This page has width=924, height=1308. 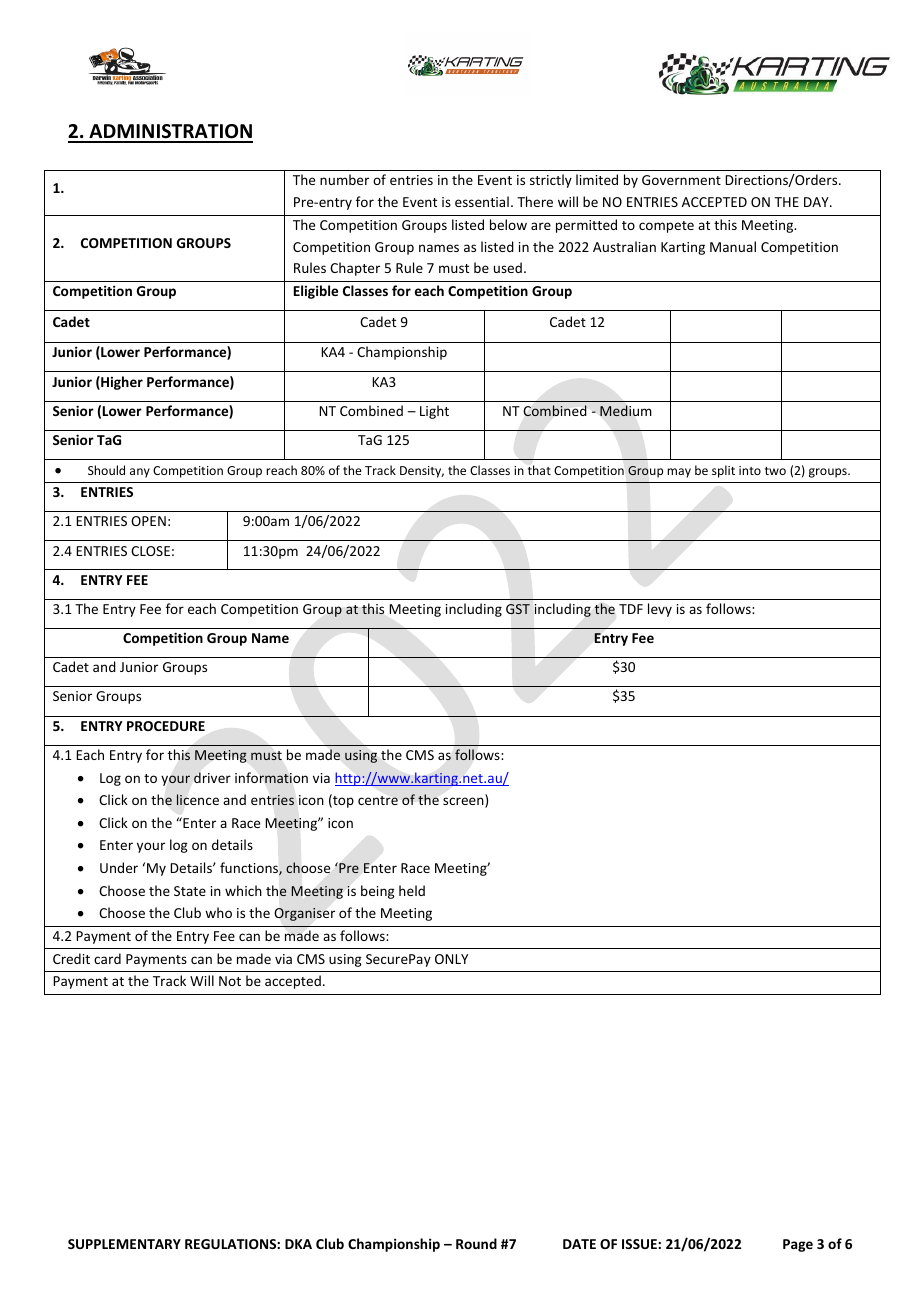 I want to click on Manual, so click(x=733, y=246).
